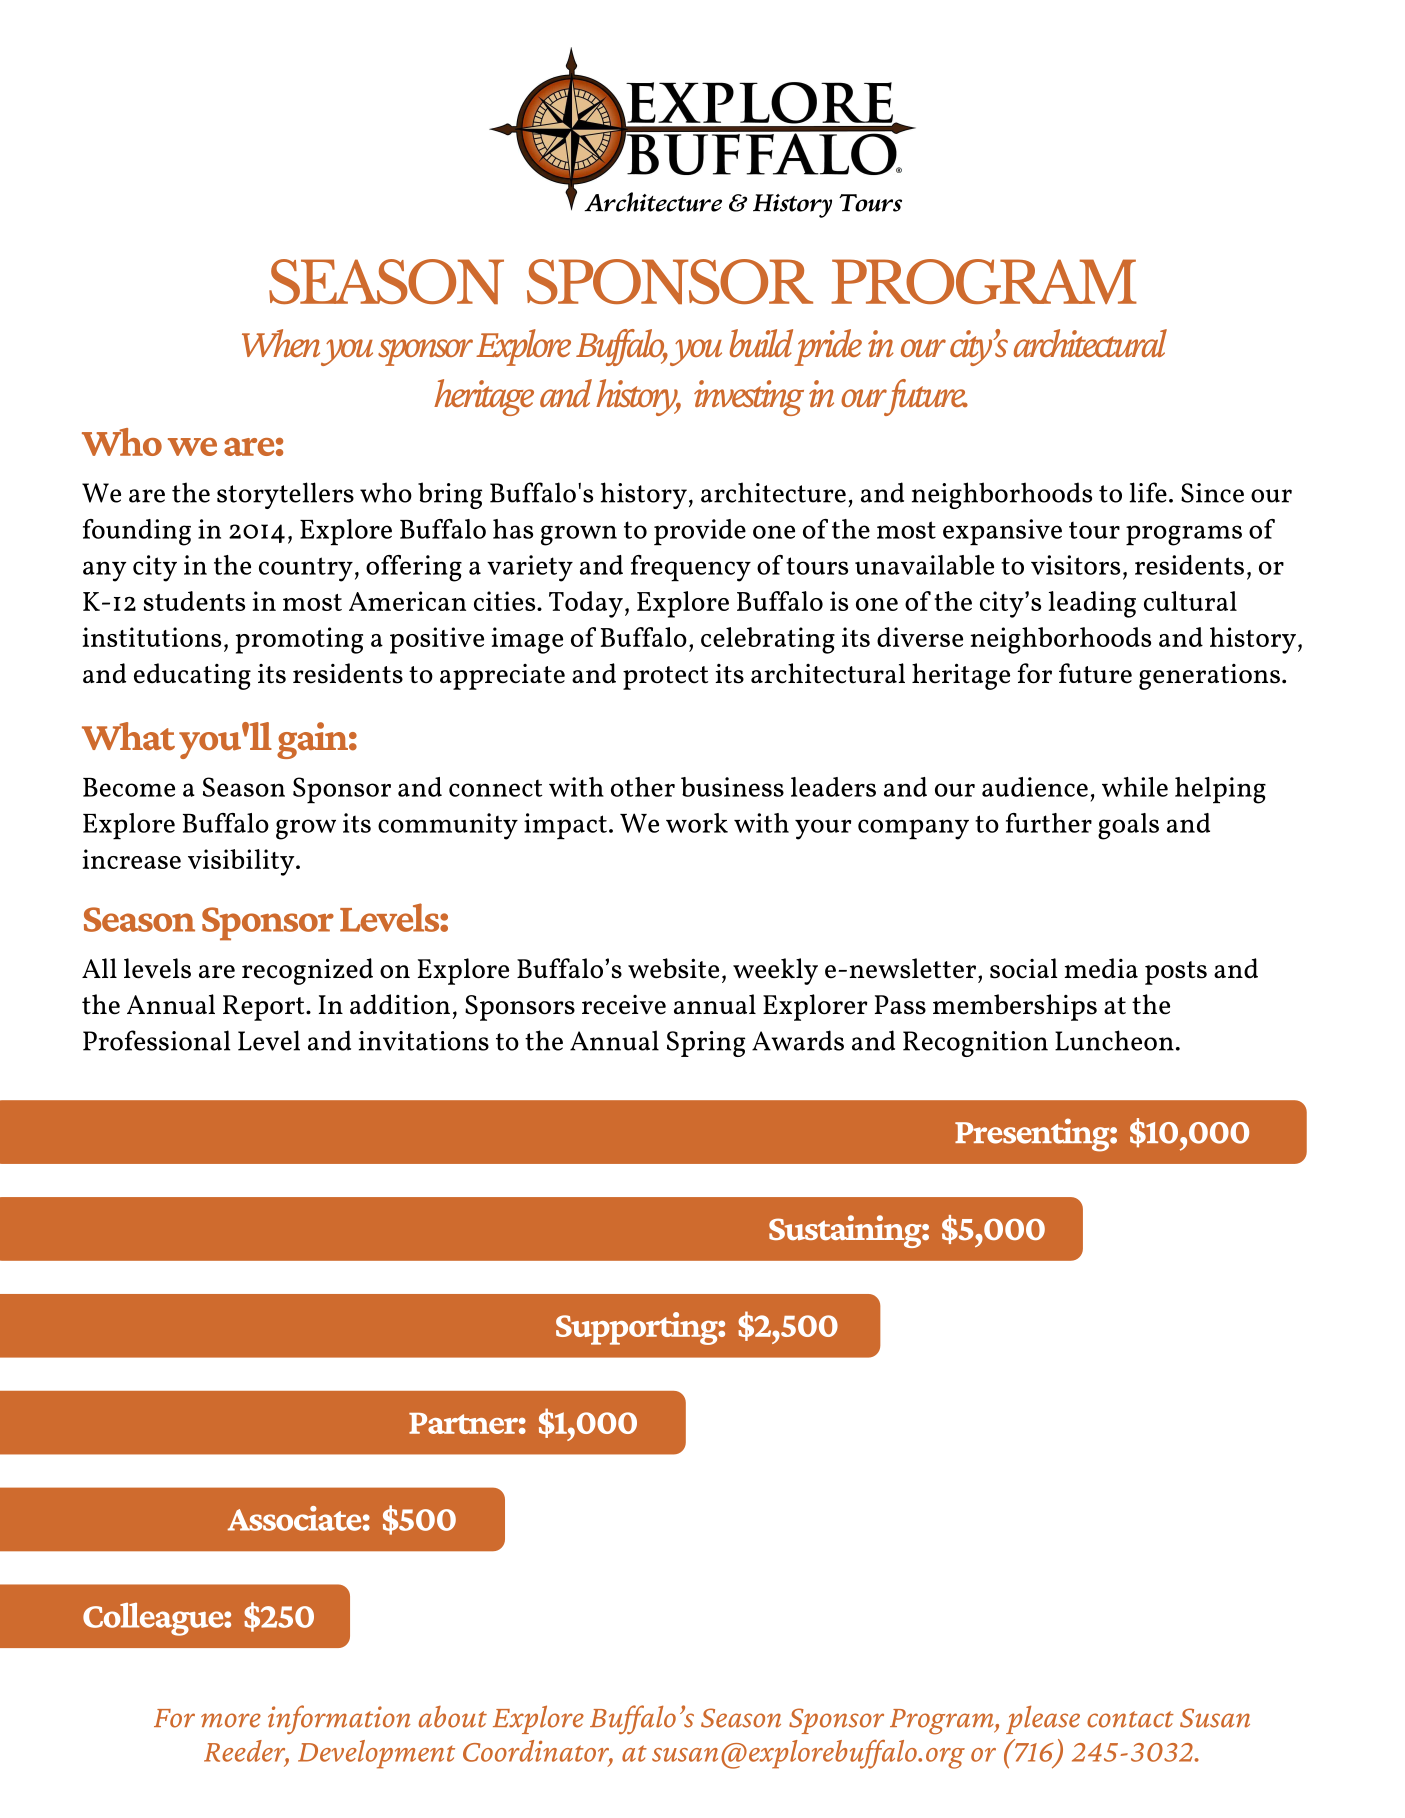  I want to click on Development, so click(376, 1754).
